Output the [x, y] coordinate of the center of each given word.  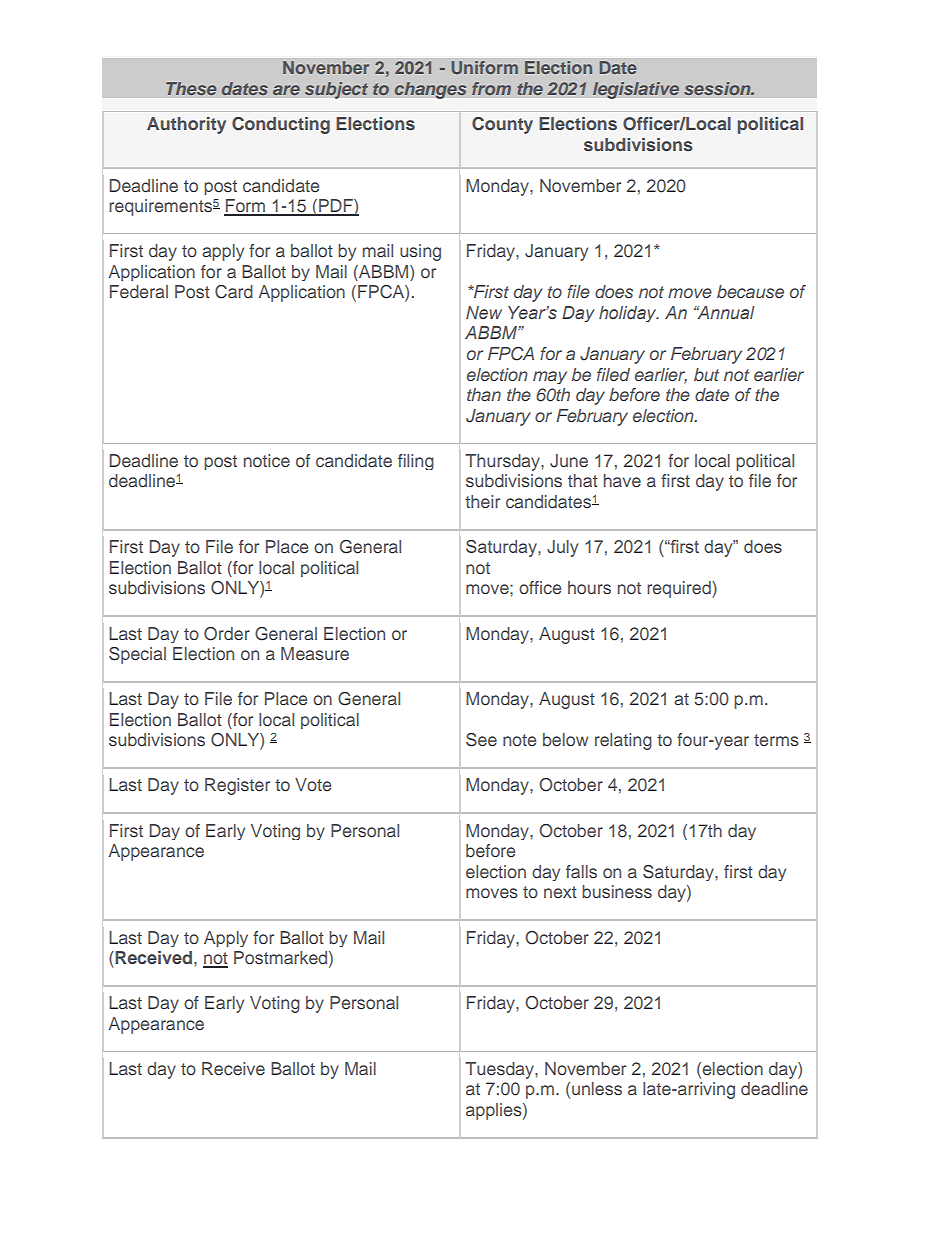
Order [227, 634]
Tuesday [500, 1070]
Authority [186, 125]
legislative [636, 90]
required [680, 589]
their [482, 501]
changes [430, 90]
